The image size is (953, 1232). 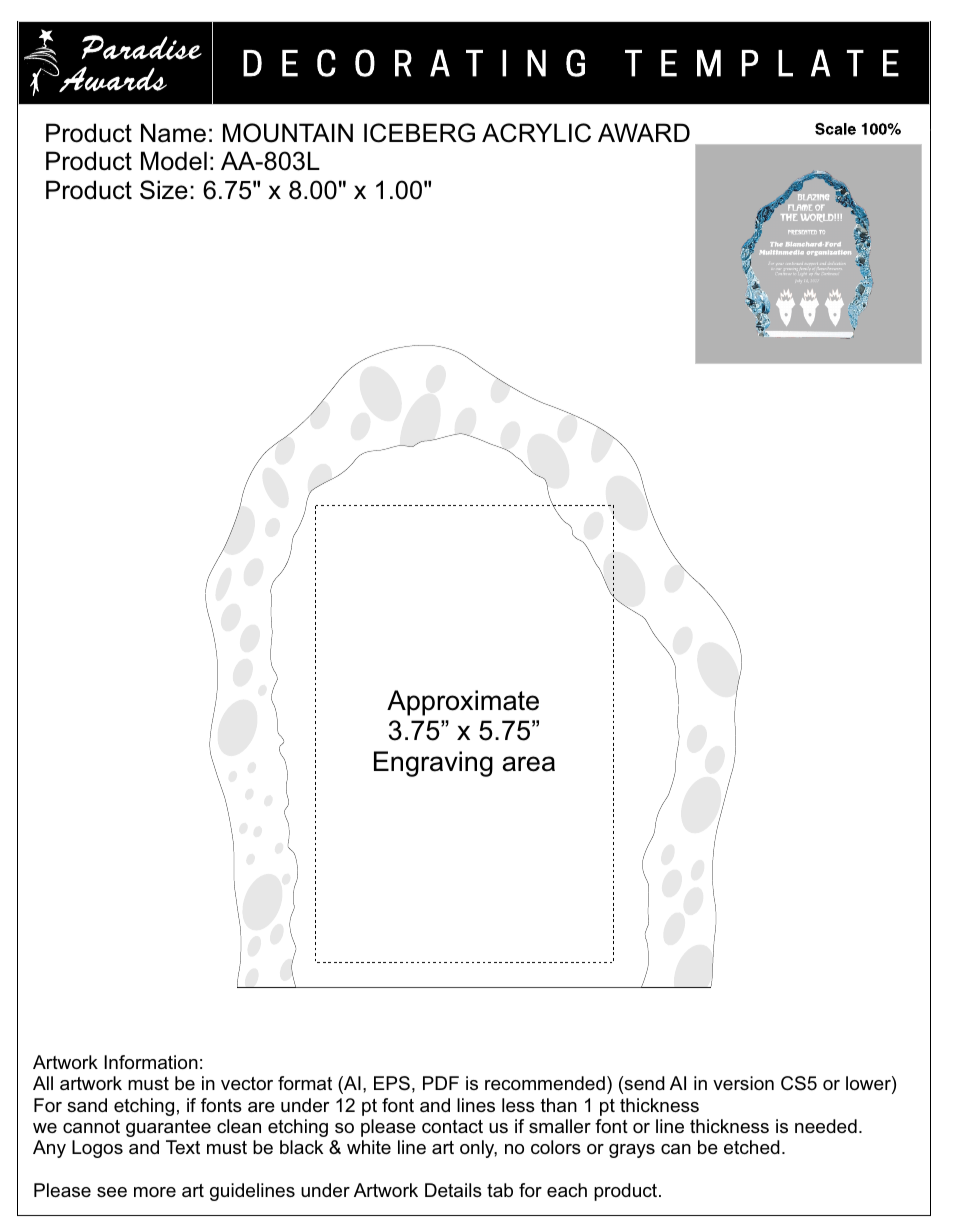 I want to click on AWARD, so click(x=644, y=132).
